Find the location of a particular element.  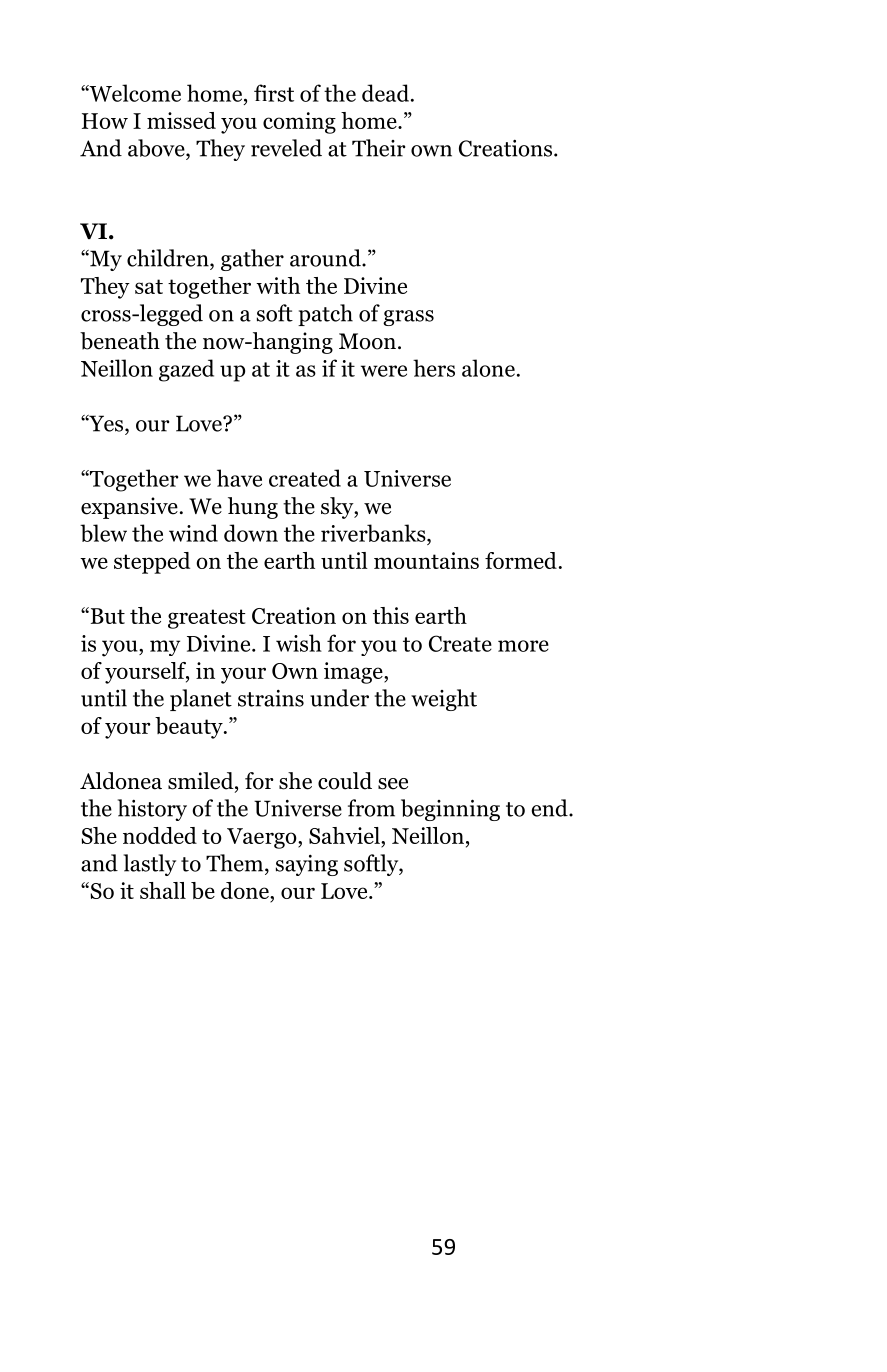

formed is located at coordinates (521, 560).
